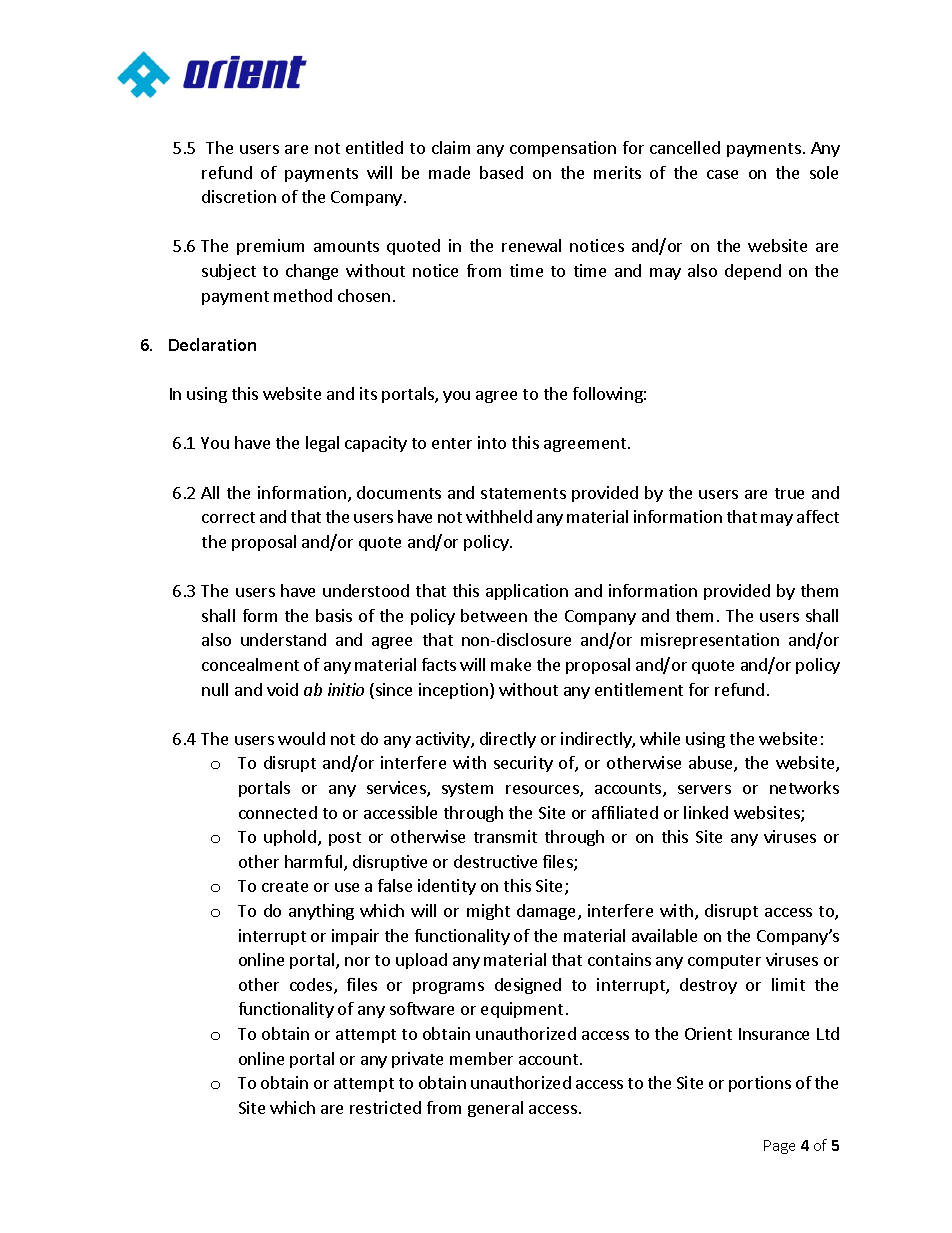 The height and width of the document is (1233, 952). I want to click on correct, so click(228, 517).
